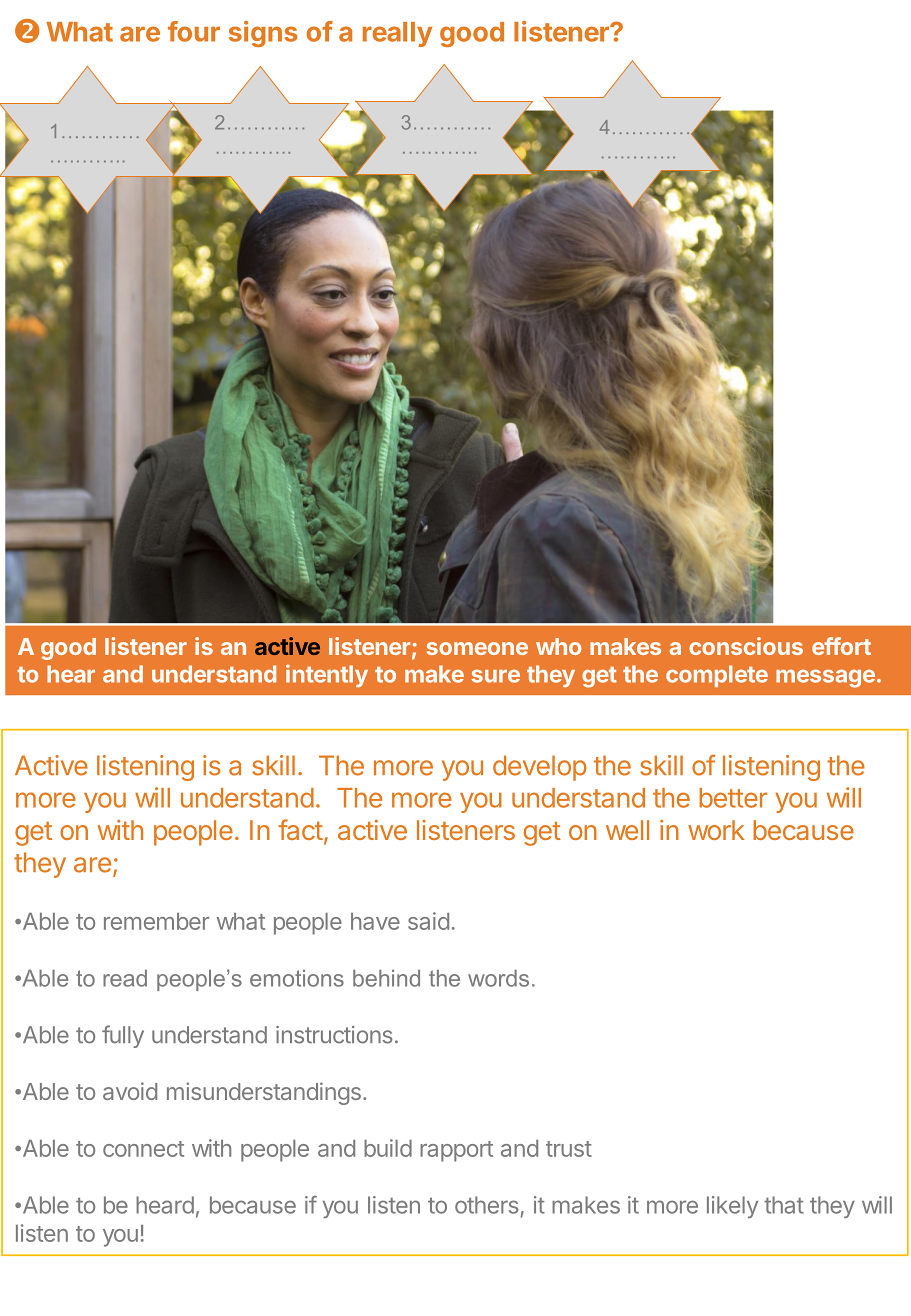  What do you see at coordinates (300, 829) in the screenshot?
I see `fact` at bounding box center [300, 829].
